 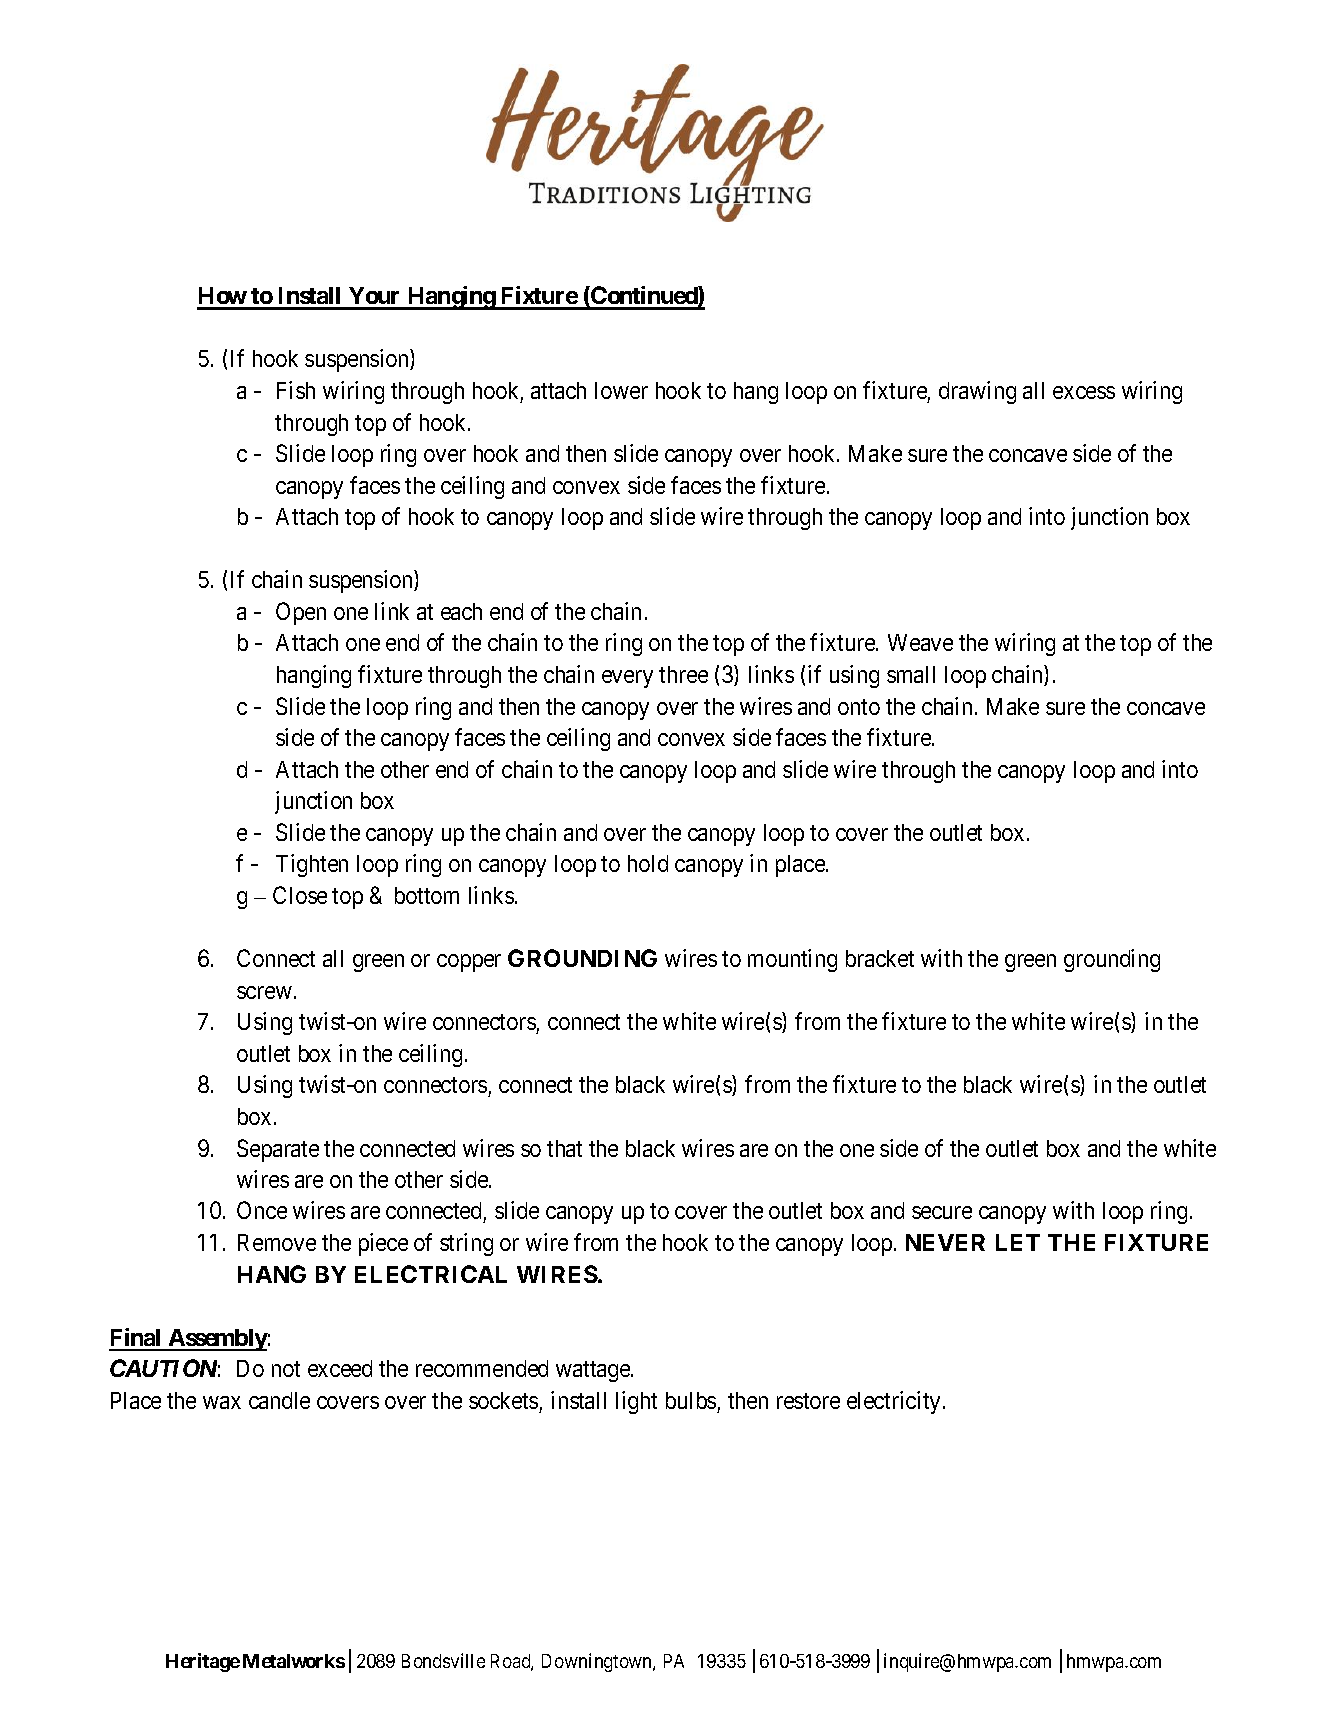 I want to click on secure, so click(x=942, y=1213).
